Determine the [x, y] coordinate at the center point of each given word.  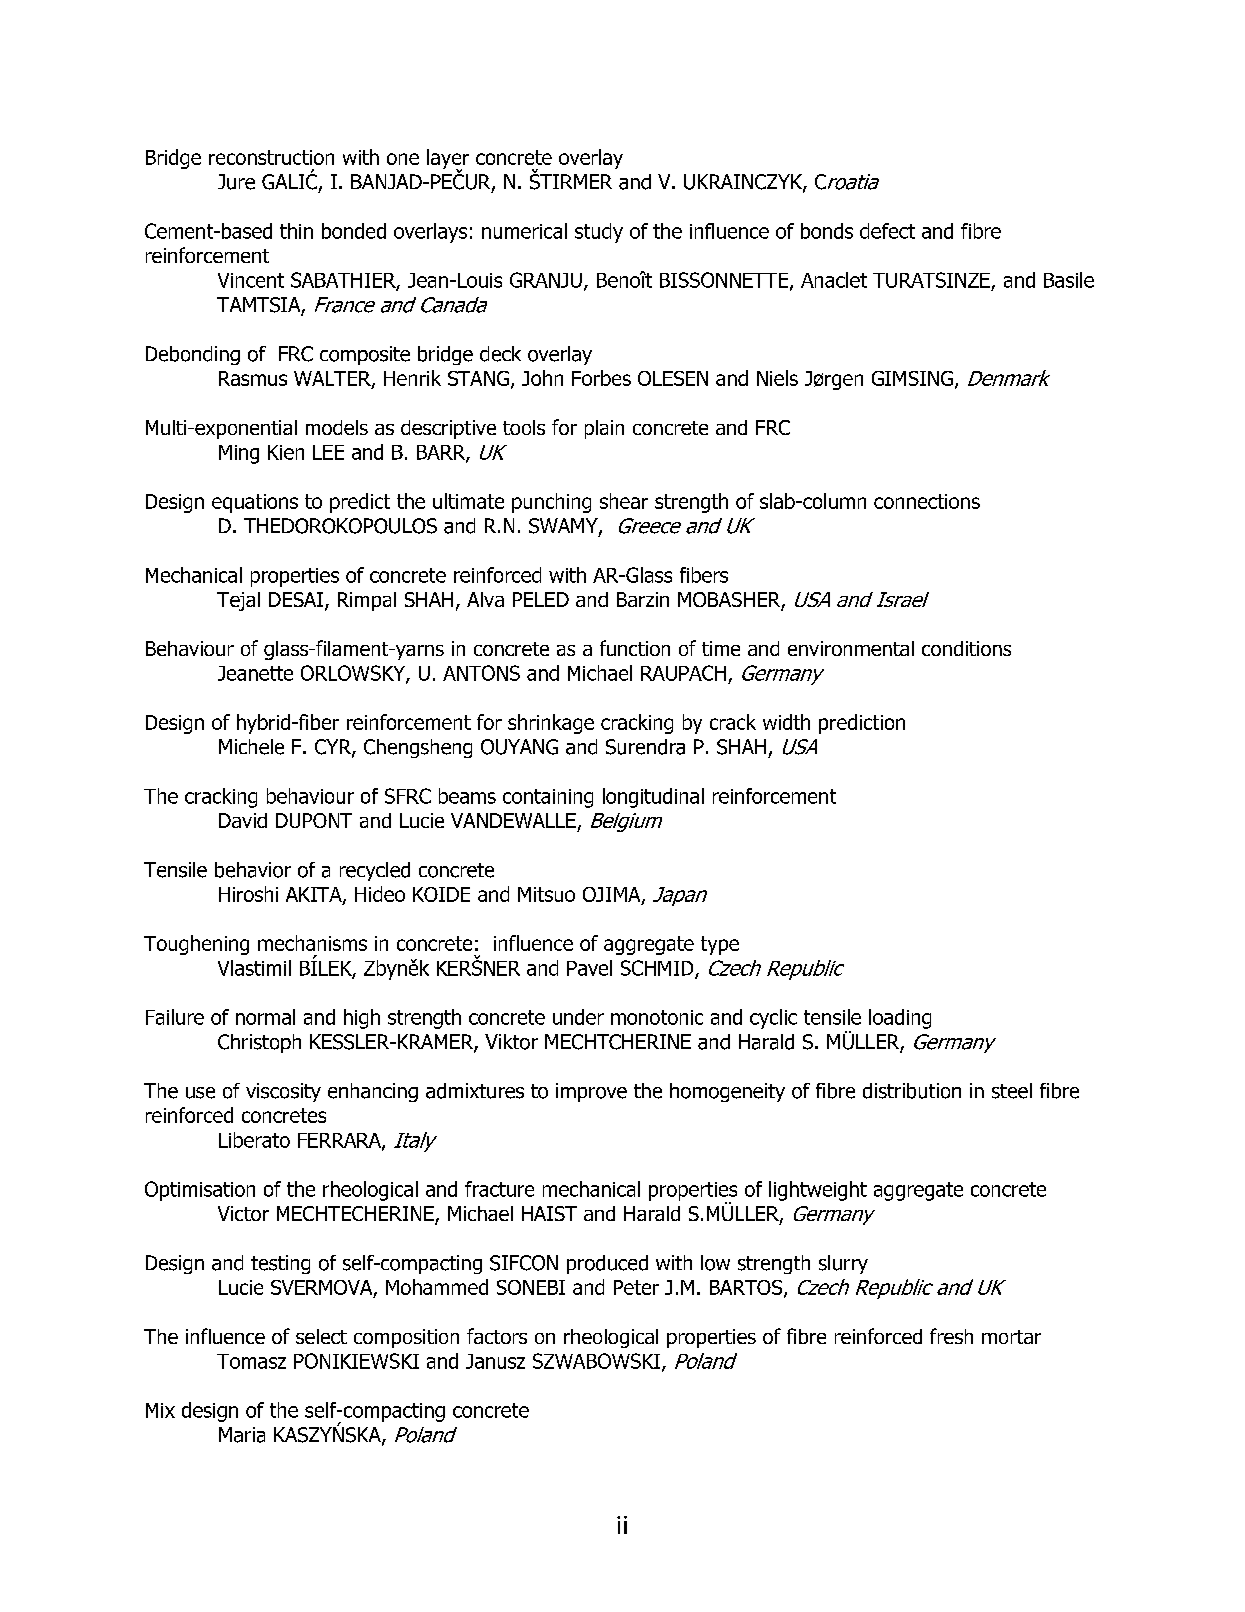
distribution [912, 1091]
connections [927, 501]
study [599, 233]
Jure [236, 182]
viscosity [283, 1092]
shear [624, 501]
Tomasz [251, 1361]
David [243, 820]
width [786, 722]
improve [591, 1092]
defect [887, 231]
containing [548, 798]
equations [255, 503]
